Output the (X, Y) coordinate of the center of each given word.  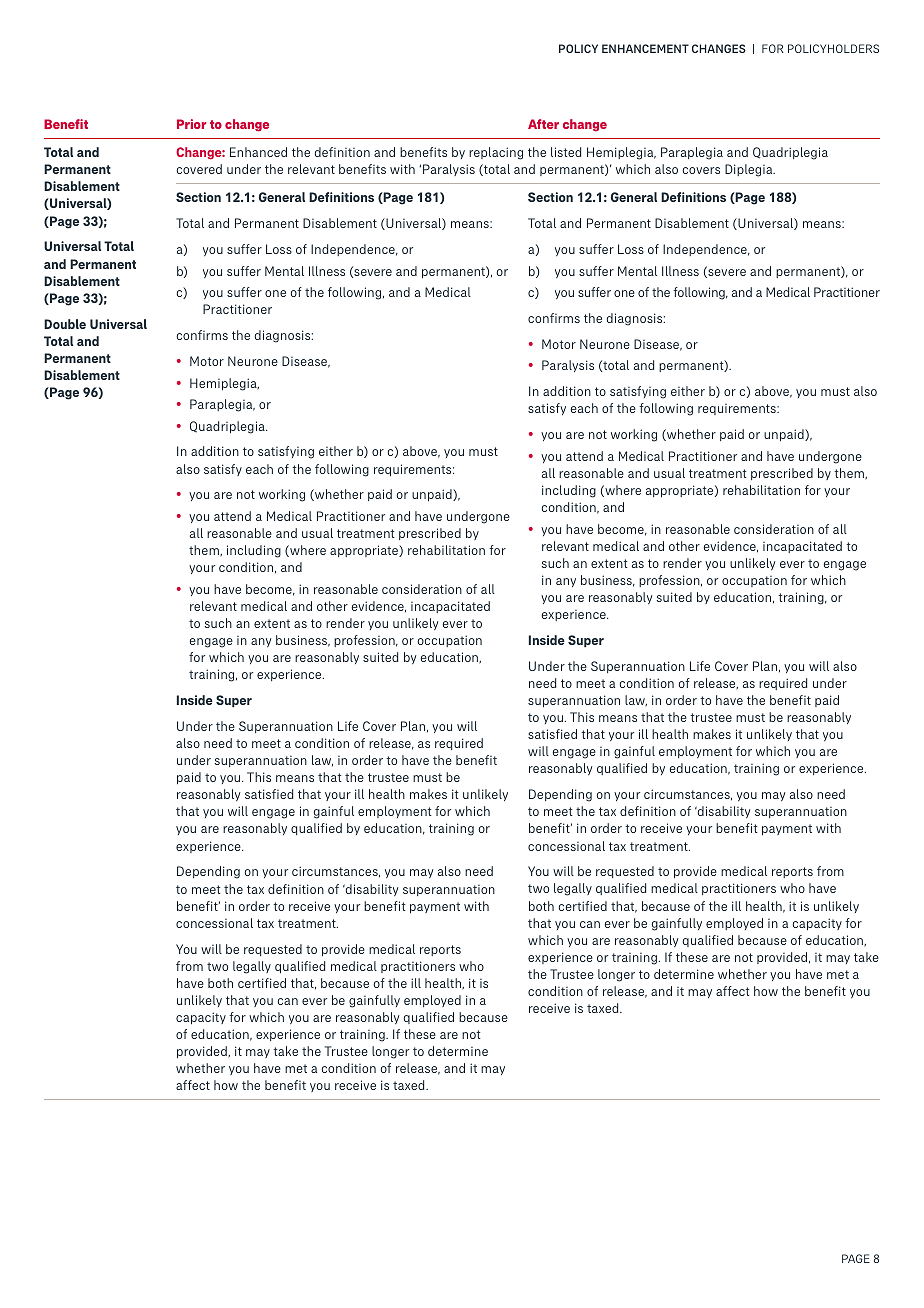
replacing (496, 153)
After (543, 124)
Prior (191, 124)
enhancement (645, 48)
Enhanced (258, 152)
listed (566, 152)
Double (65, 324)
